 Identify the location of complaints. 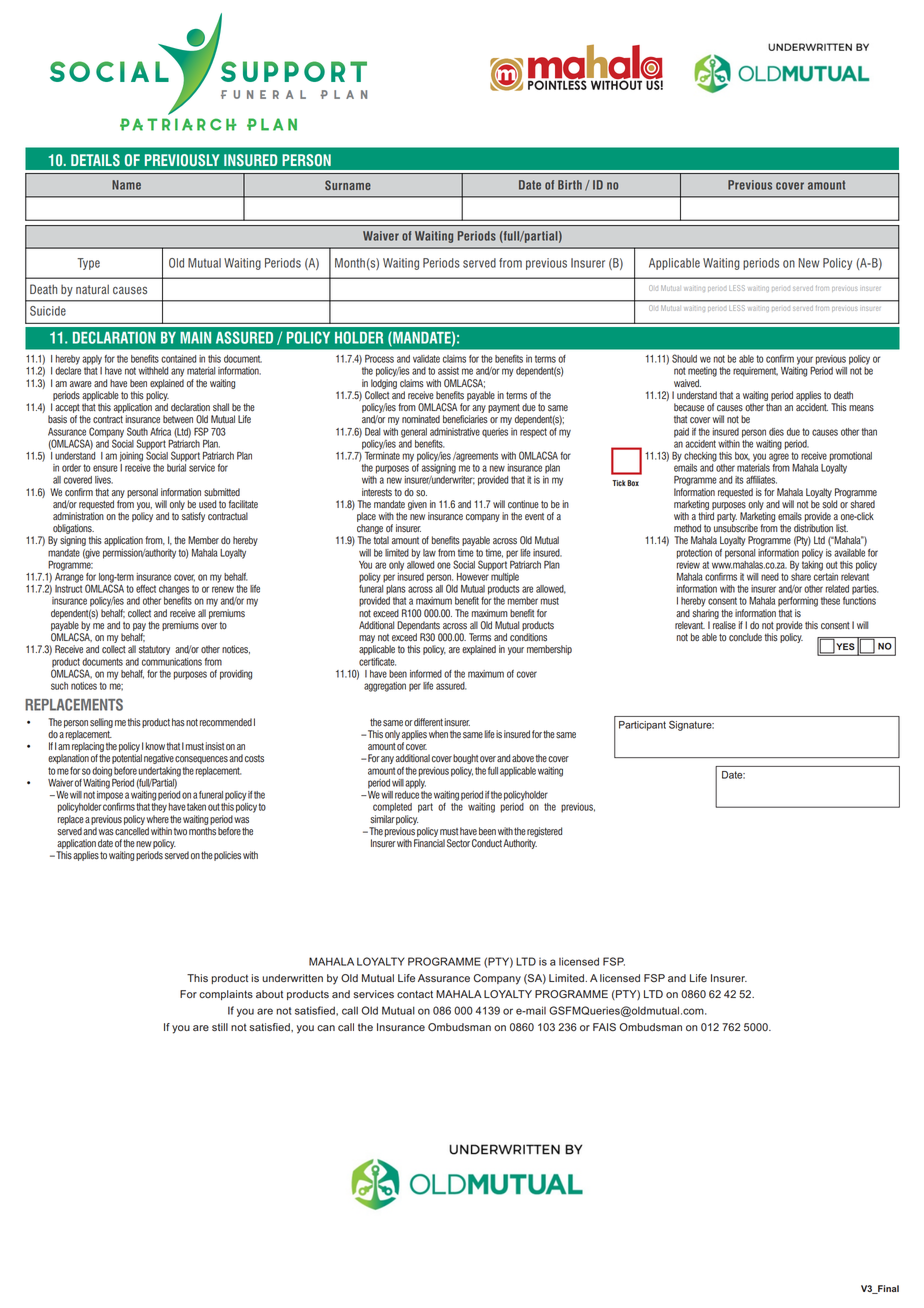
(226, 995).
